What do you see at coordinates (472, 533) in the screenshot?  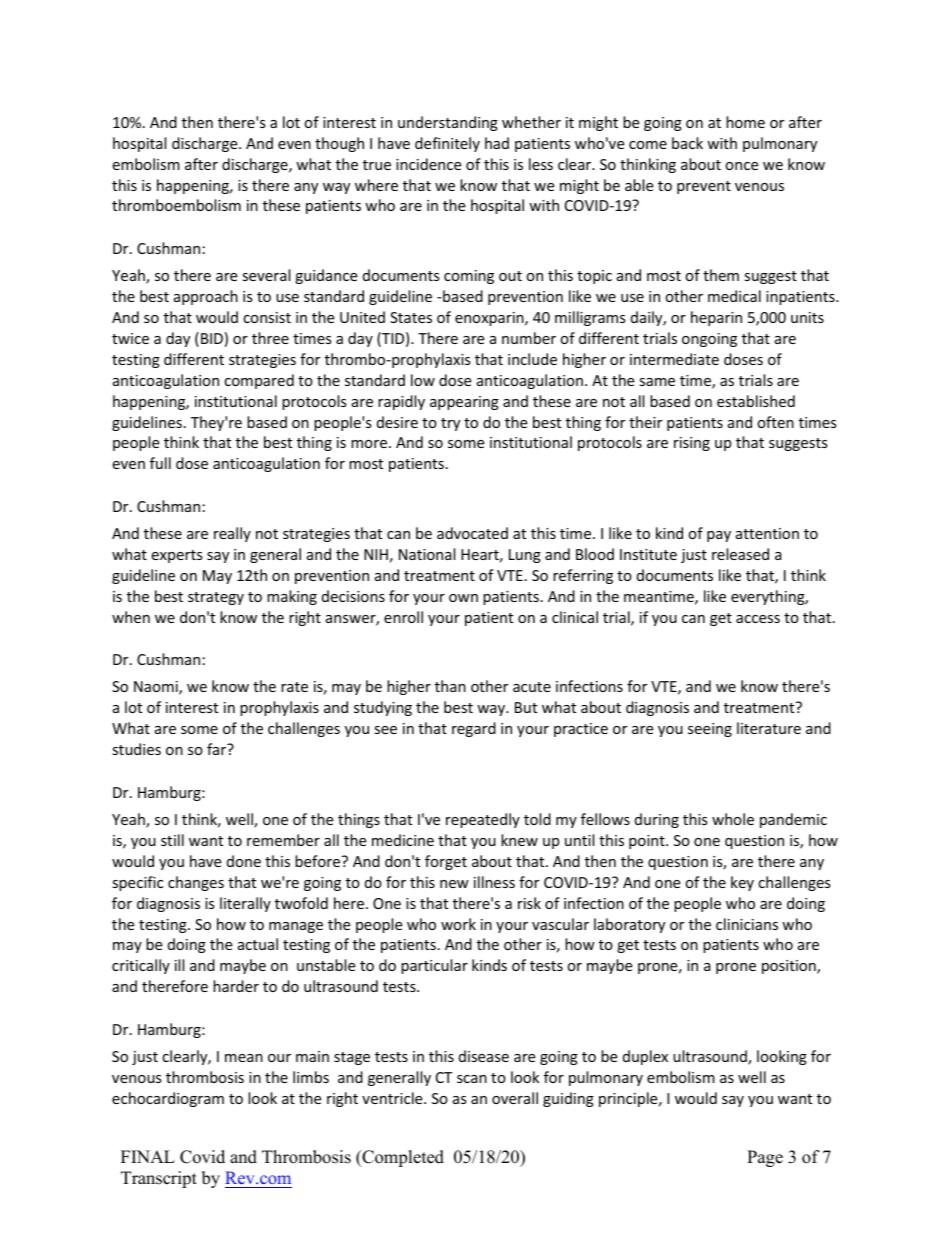 I see `advocated` at bounding box center [472, 533].
